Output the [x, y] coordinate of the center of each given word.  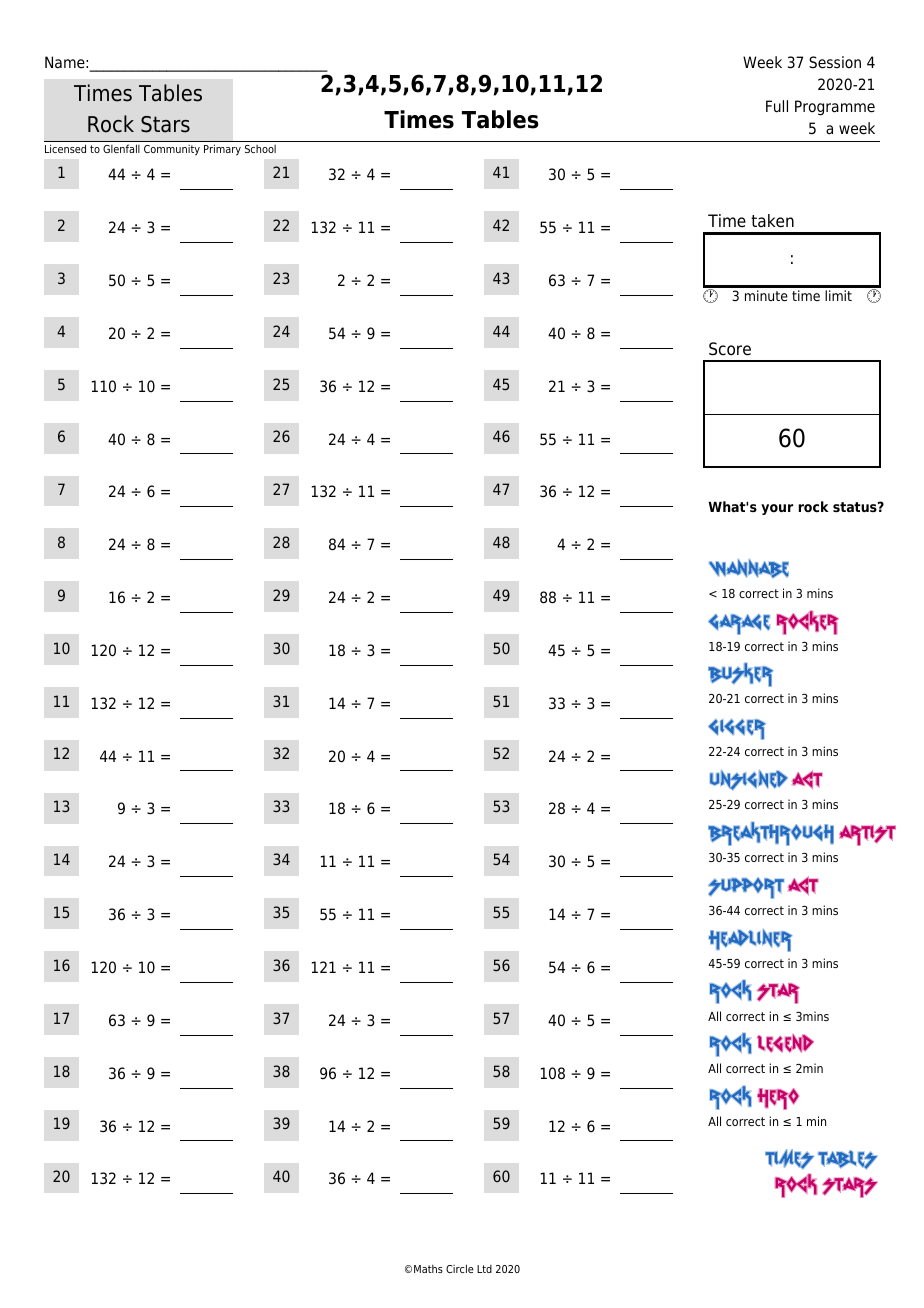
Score [730, 349]
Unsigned [749, 780]
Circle [460, 1268]
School [260, 149]
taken [772, 221]
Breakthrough [771, 834]
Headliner [750, 940]
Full [777, 106]
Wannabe [749, 568]
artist [867, 835]
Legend [785, 1043]
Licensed [65, 148]
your [777, 509]
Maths [428, 1269]
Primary [222, 150]
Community [172, 150]
